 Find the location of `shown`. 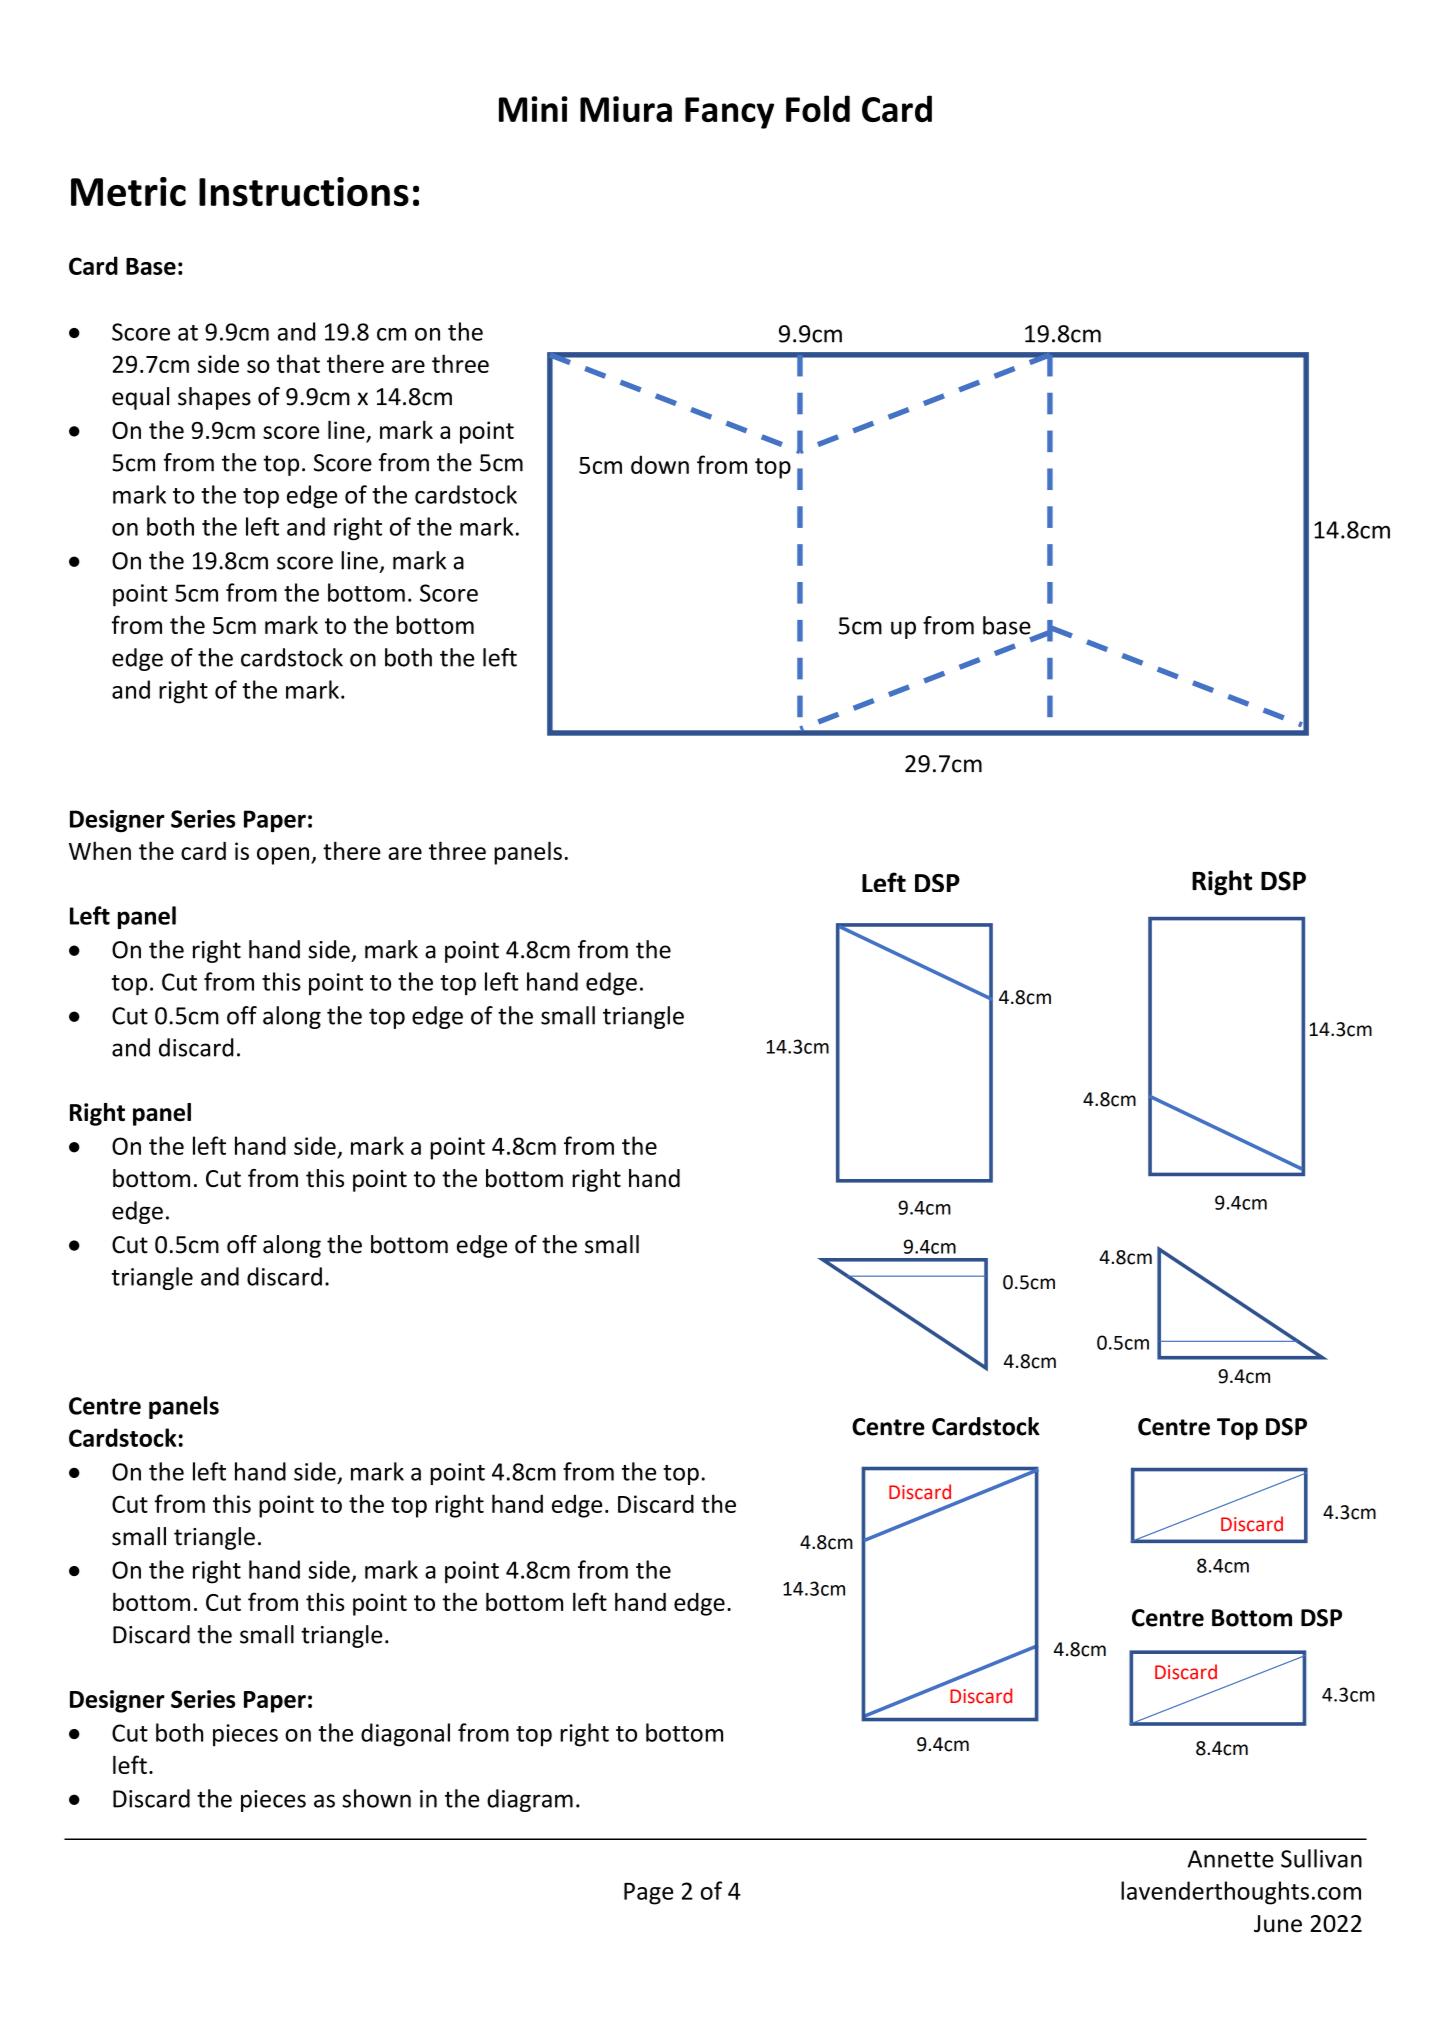

shown is located at coordinates (376, 1798).
